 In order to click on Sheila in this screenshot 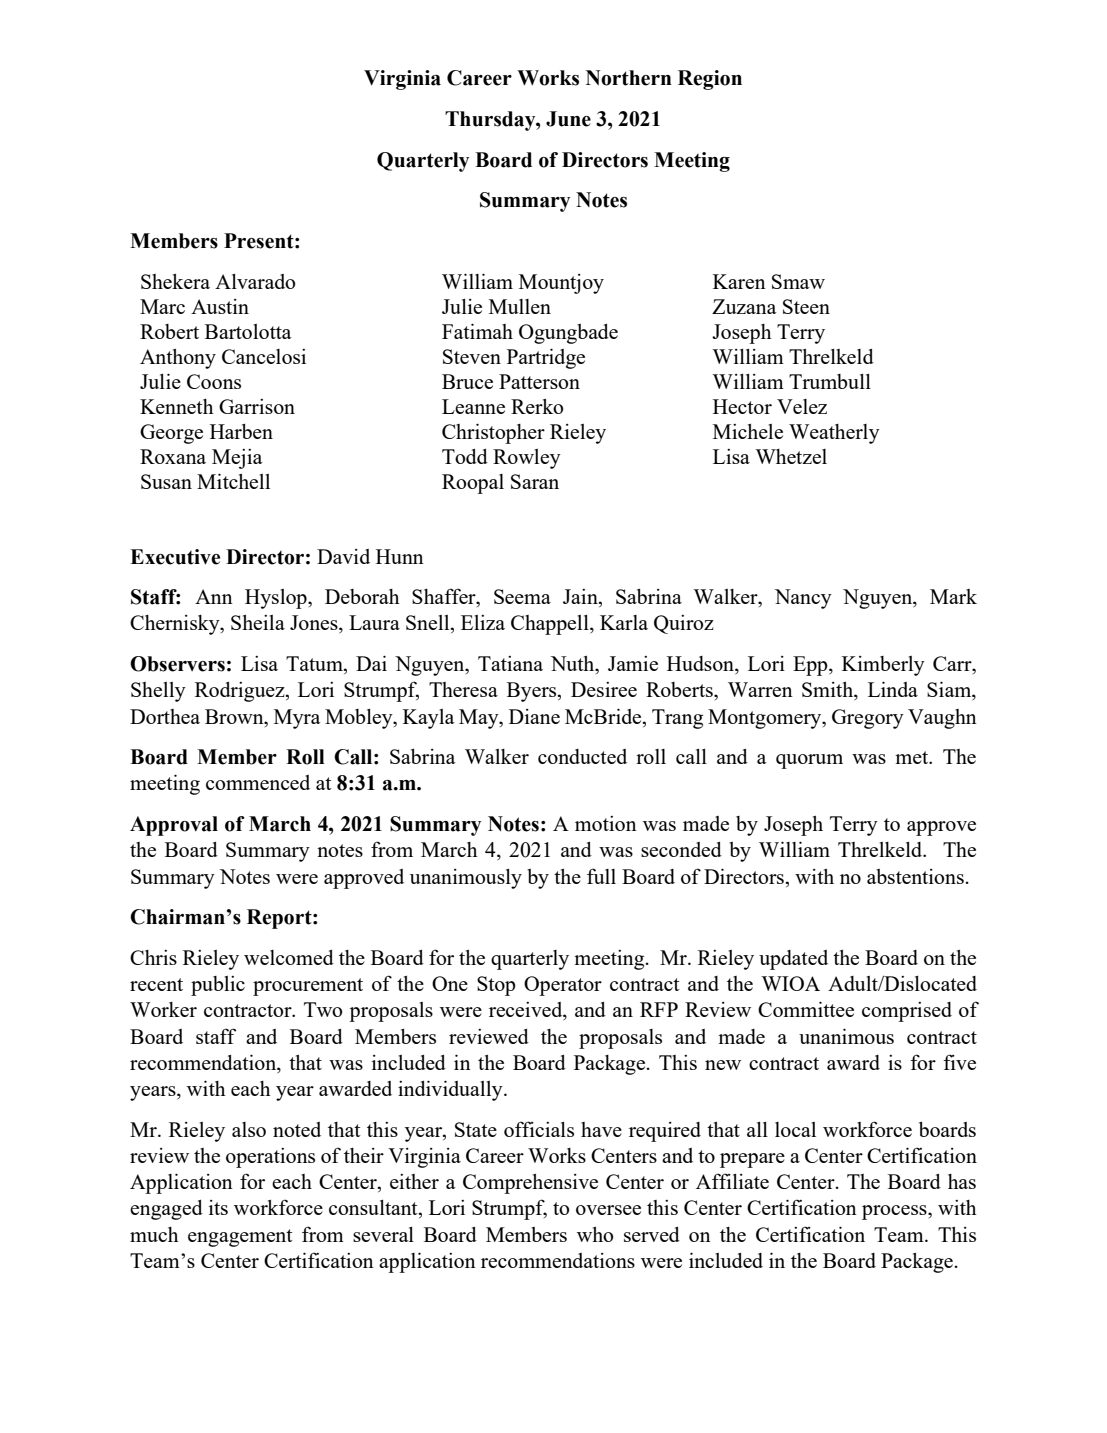, I will do `click(258, 622)`.
